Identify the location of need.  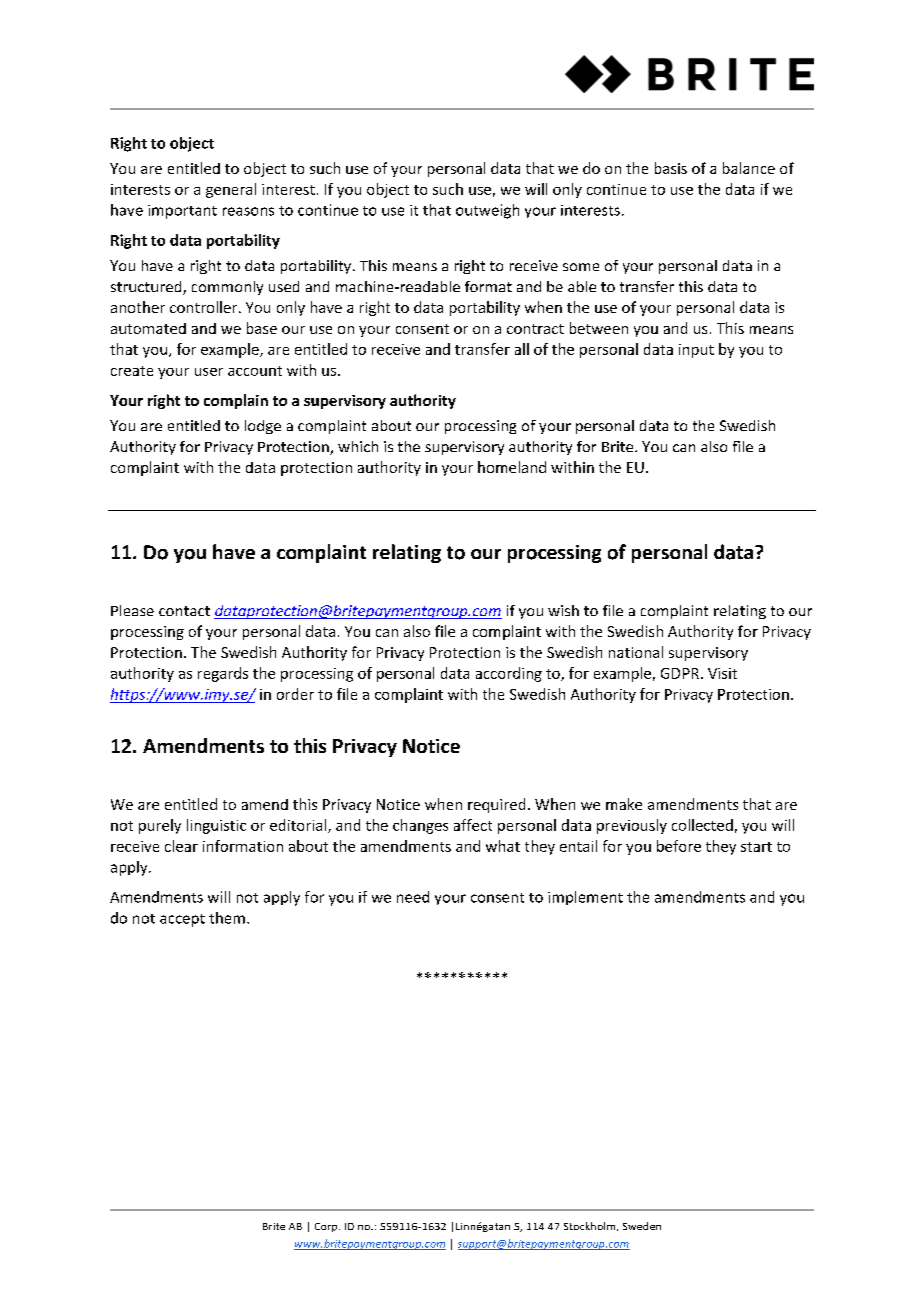
(413, 897).
